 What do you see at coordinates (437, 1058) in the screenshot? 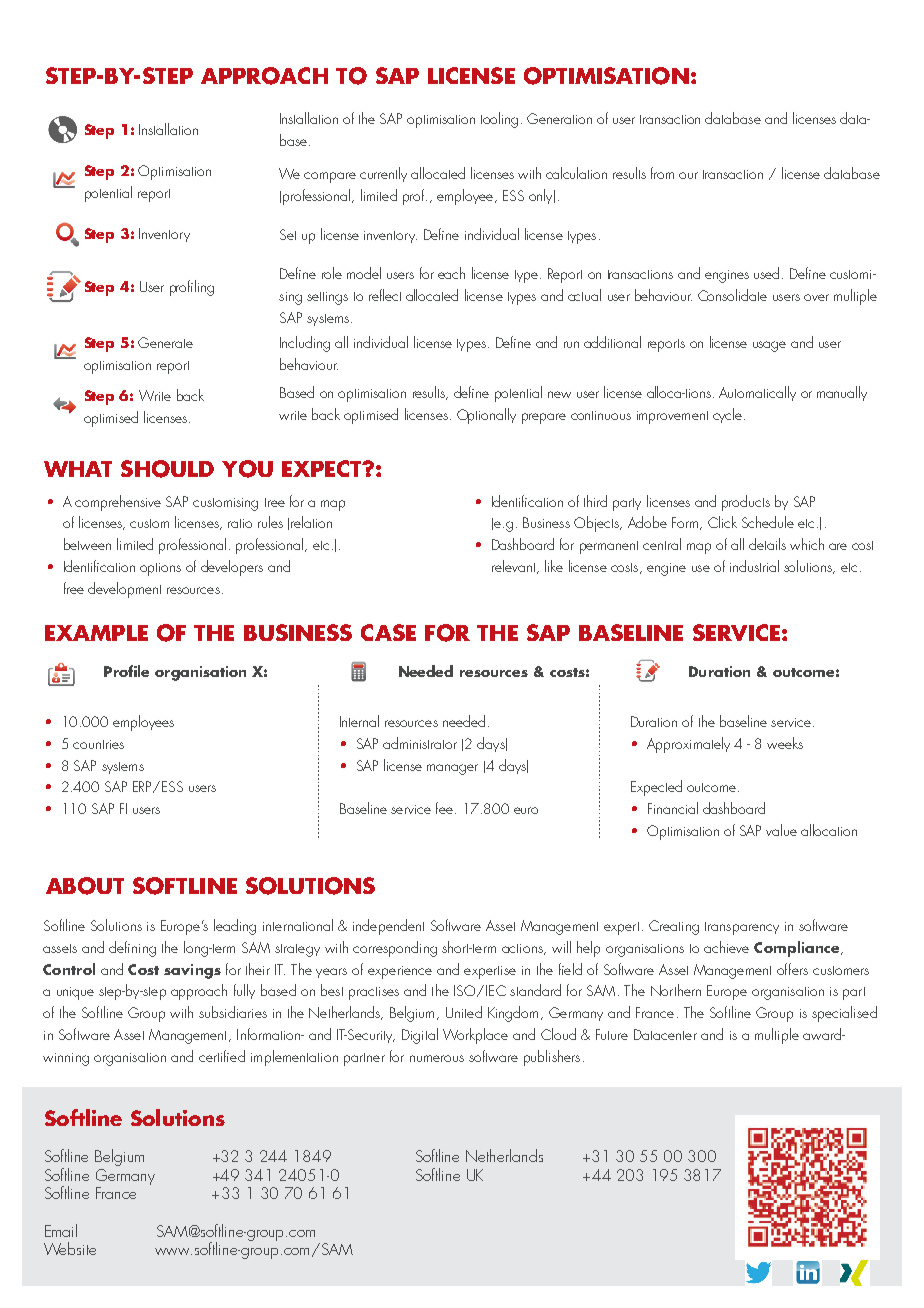
I see `numerous` at bounding box center [437, 1058].
